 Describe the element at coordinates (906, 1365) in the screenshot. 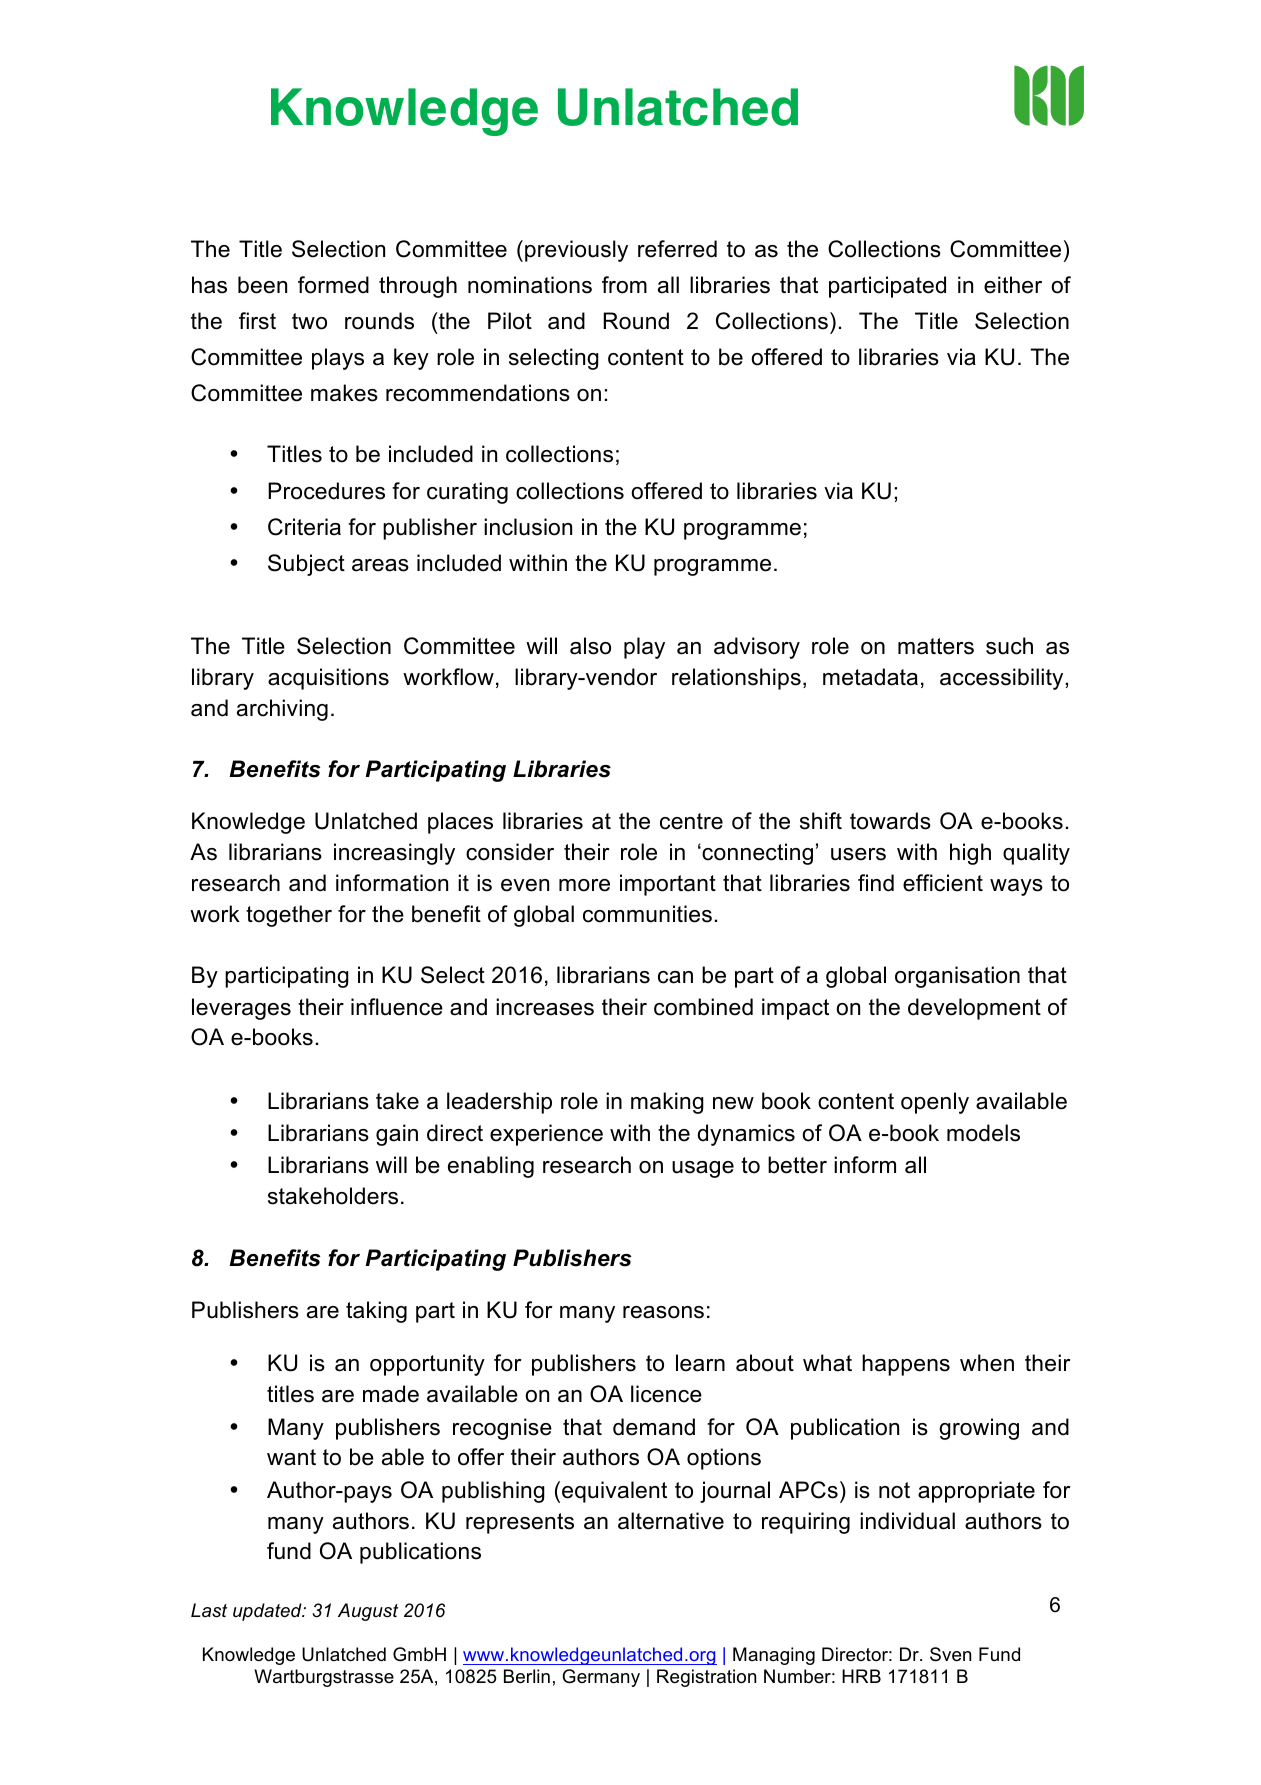

I see `happens` at that location.
